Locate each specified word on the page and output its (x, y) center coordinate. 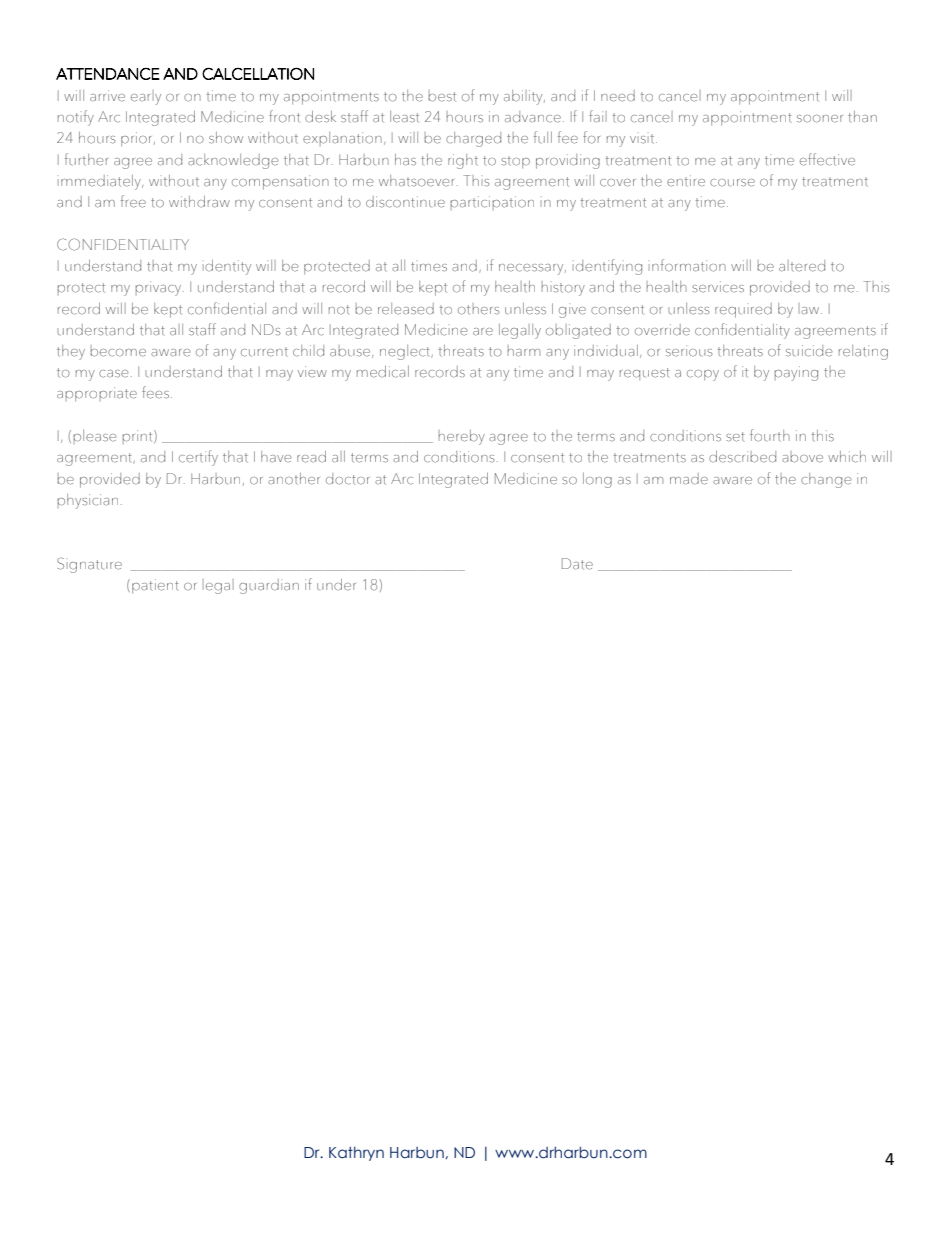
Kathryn (356, 1154)
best (442, 96)
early (146, 97)
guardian (269, 586)
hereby (461, 437)
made (689, 479)
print (138, 437)
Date (577, 564)
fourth (770, 435)
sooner (820, 119)
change (826, 480)
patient (155, 586)
